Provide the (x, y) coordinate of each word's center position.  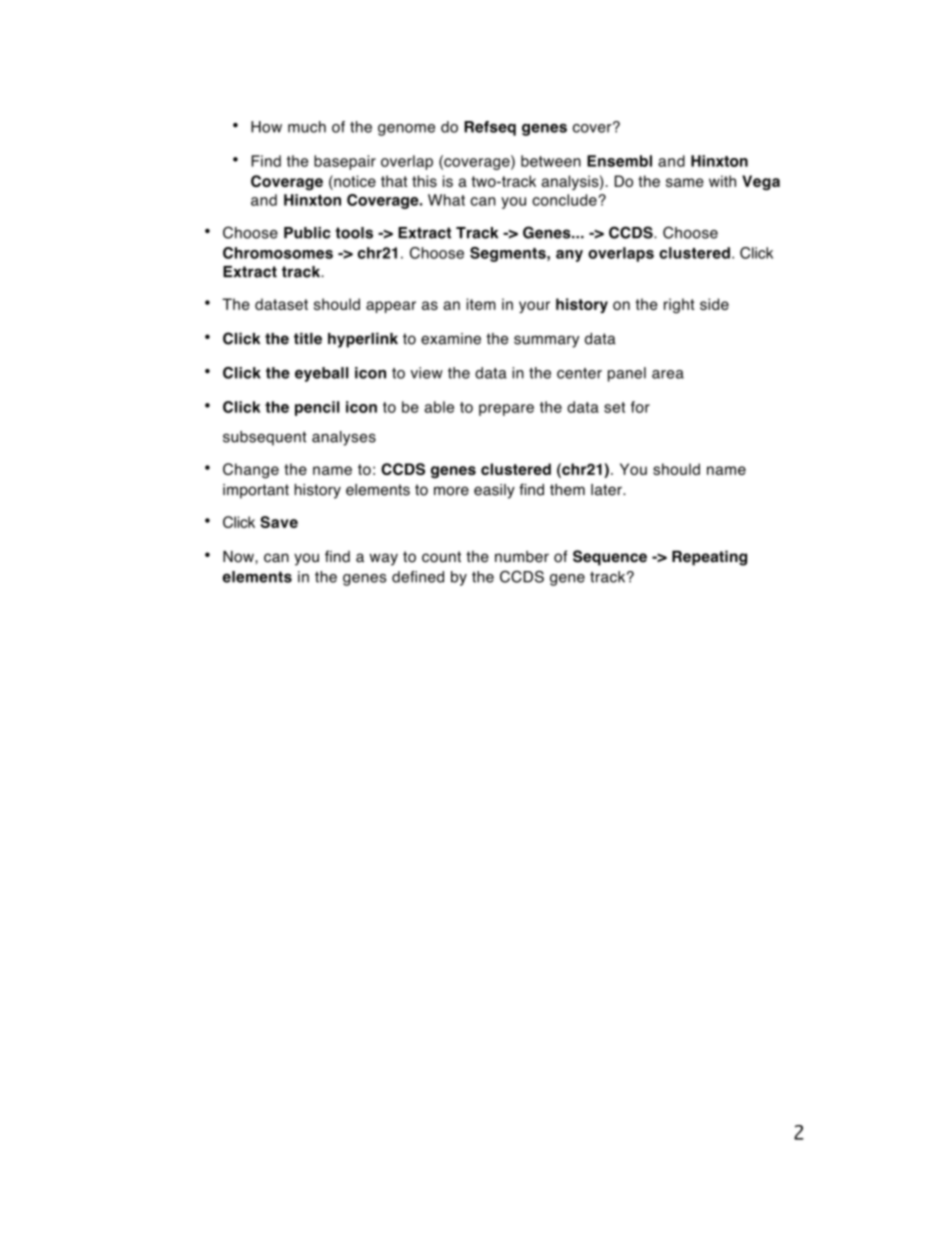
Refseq (490, 128)
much (307, 127)
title (308, 338)
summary (546, 341)
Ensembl (619, 161)
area (668, 374)
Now (239, 557)
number (522, 557)
